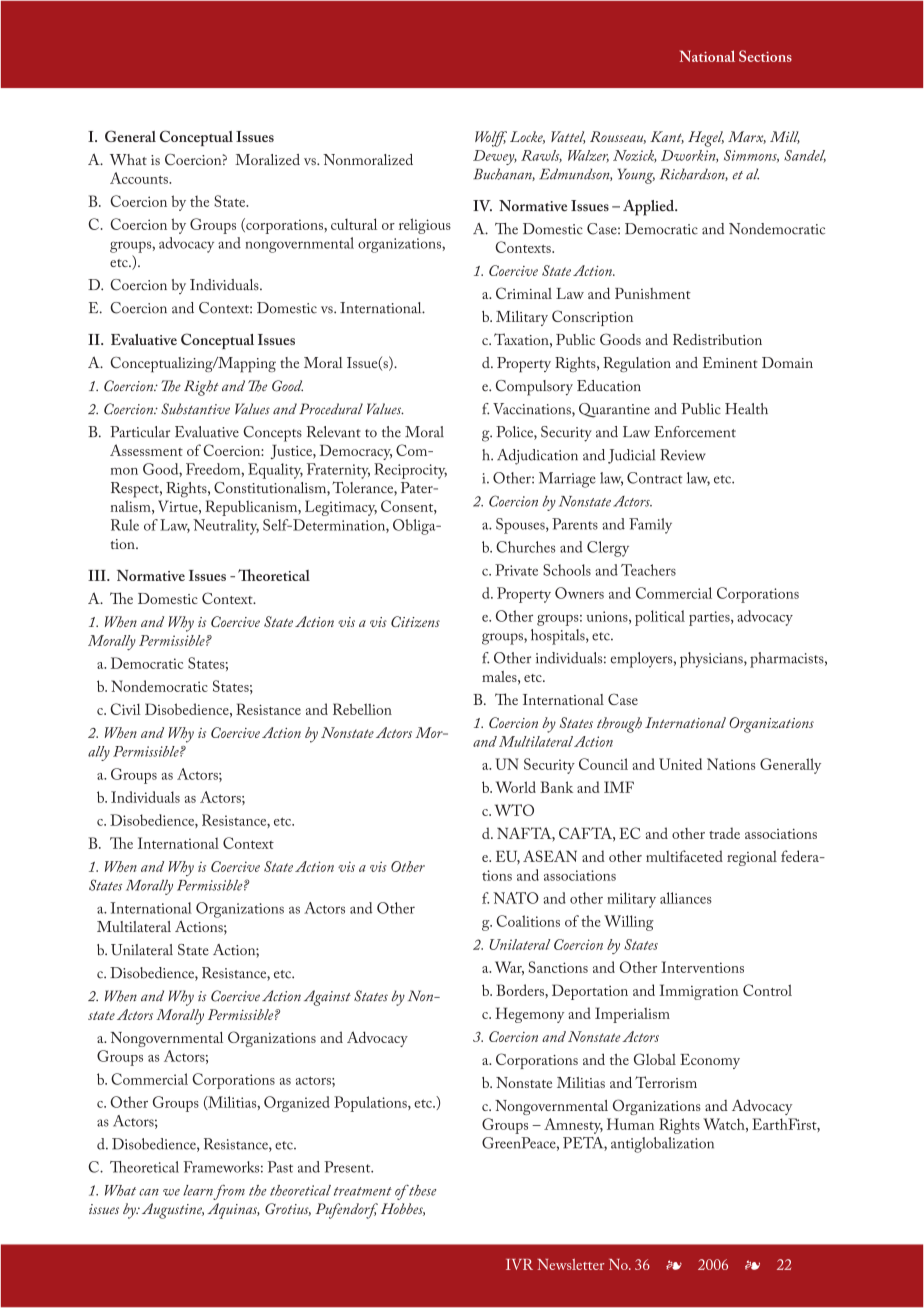  What do you see at coordinates (327, 998) in the screenshot?
I see `Against` at bounding box center [327, 998].
